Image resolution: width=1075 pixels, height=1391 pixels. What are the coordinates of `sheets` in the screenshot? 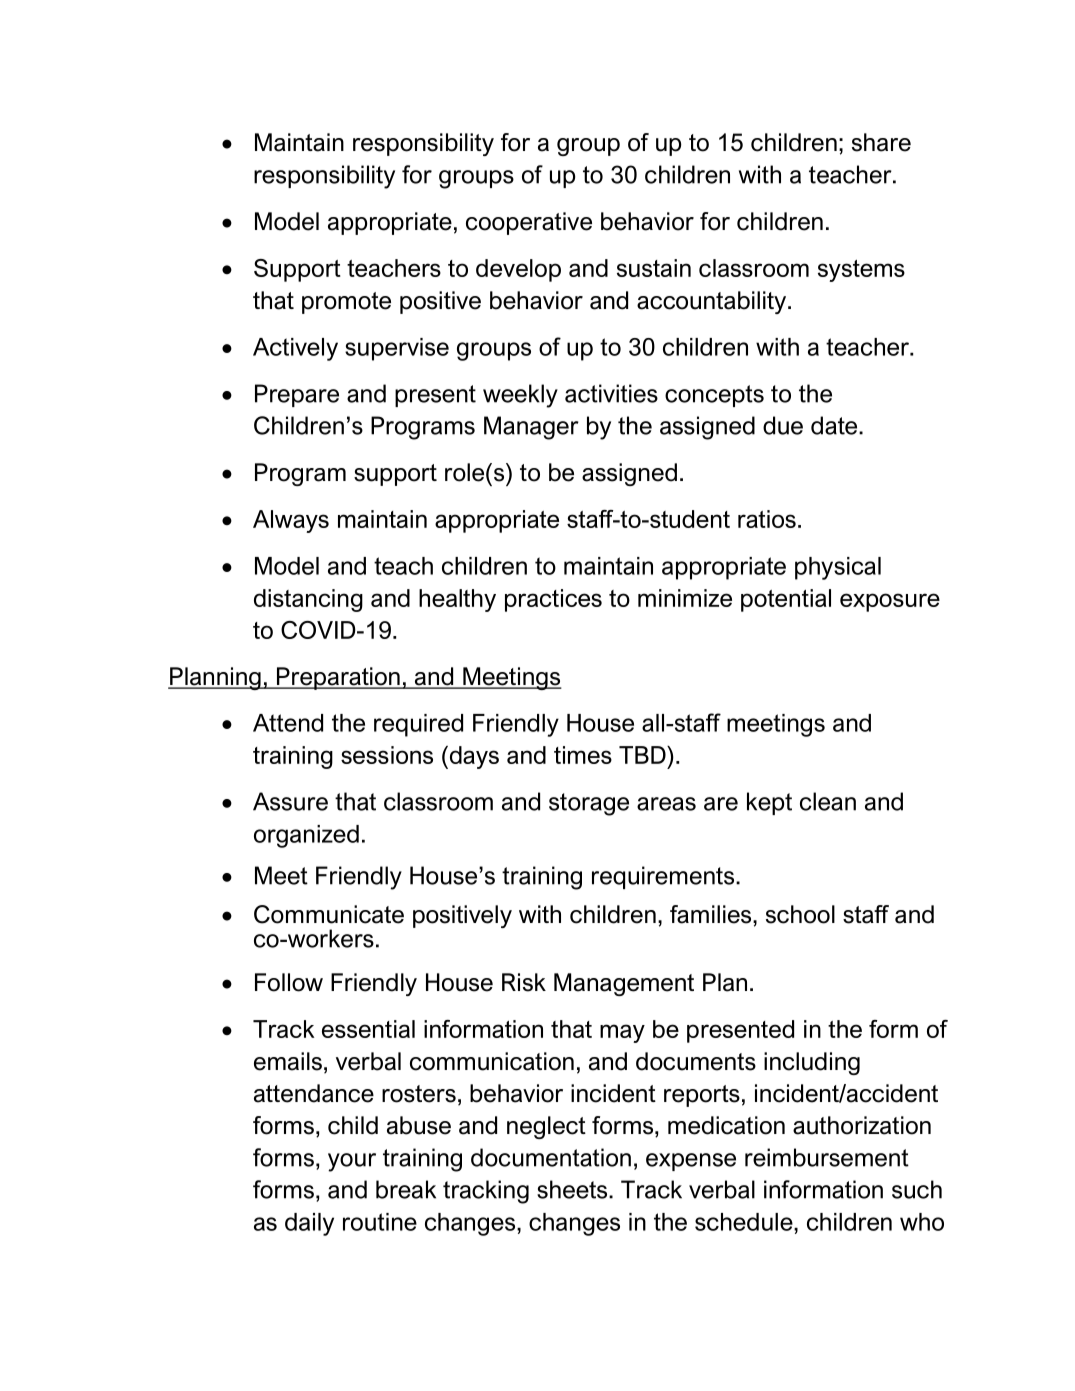 It's located at (573, 1189).
